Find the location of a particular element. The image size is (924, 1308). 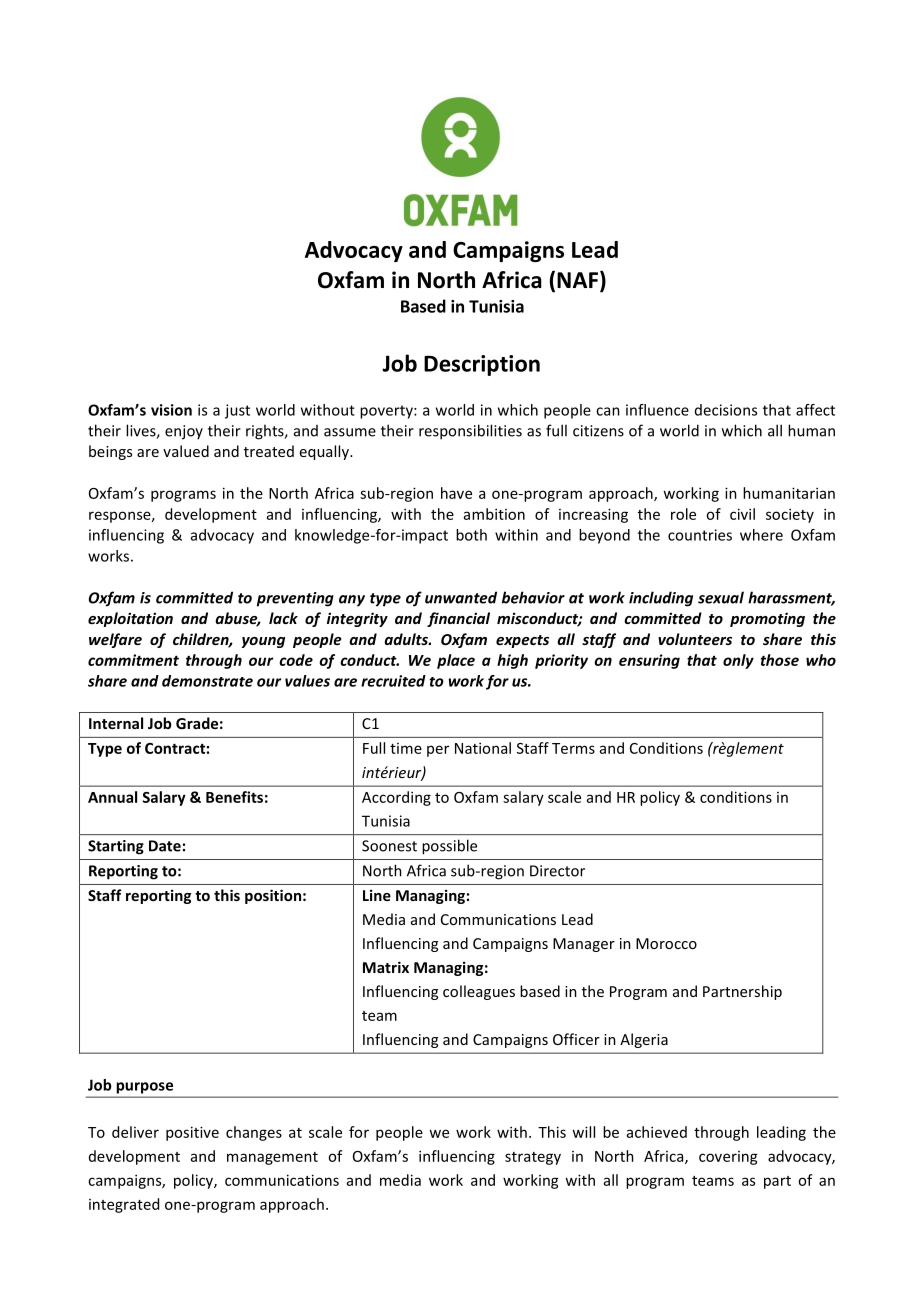

Internal is located at coordinates (116, 723).
